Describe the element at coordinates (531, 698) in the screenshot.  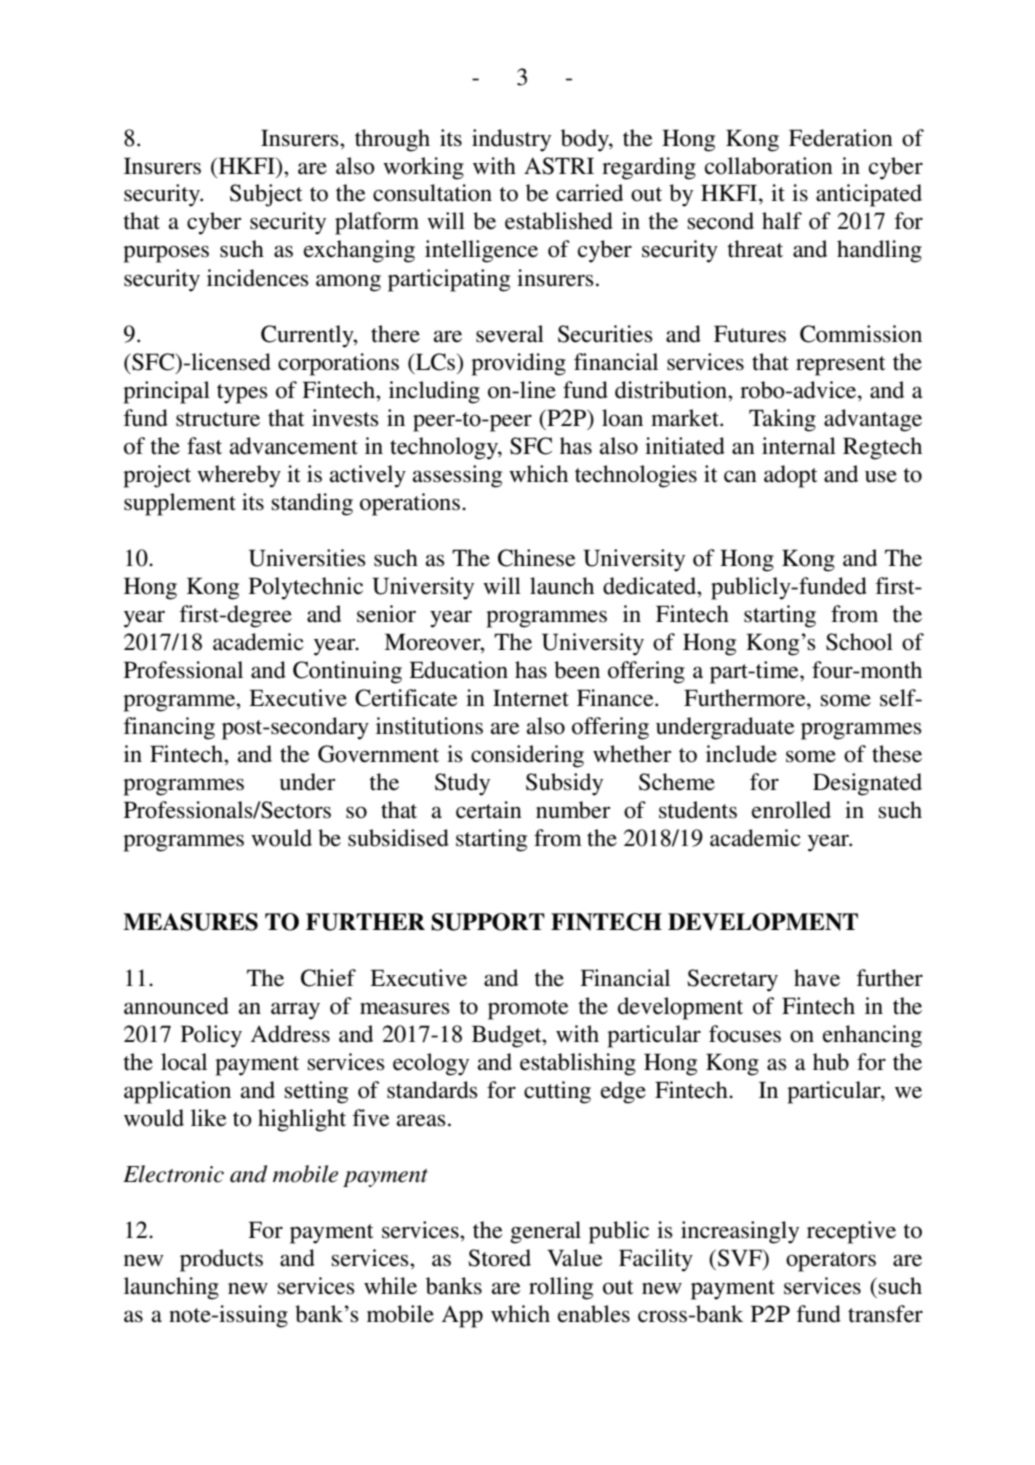
I see `Internet` at that location.
